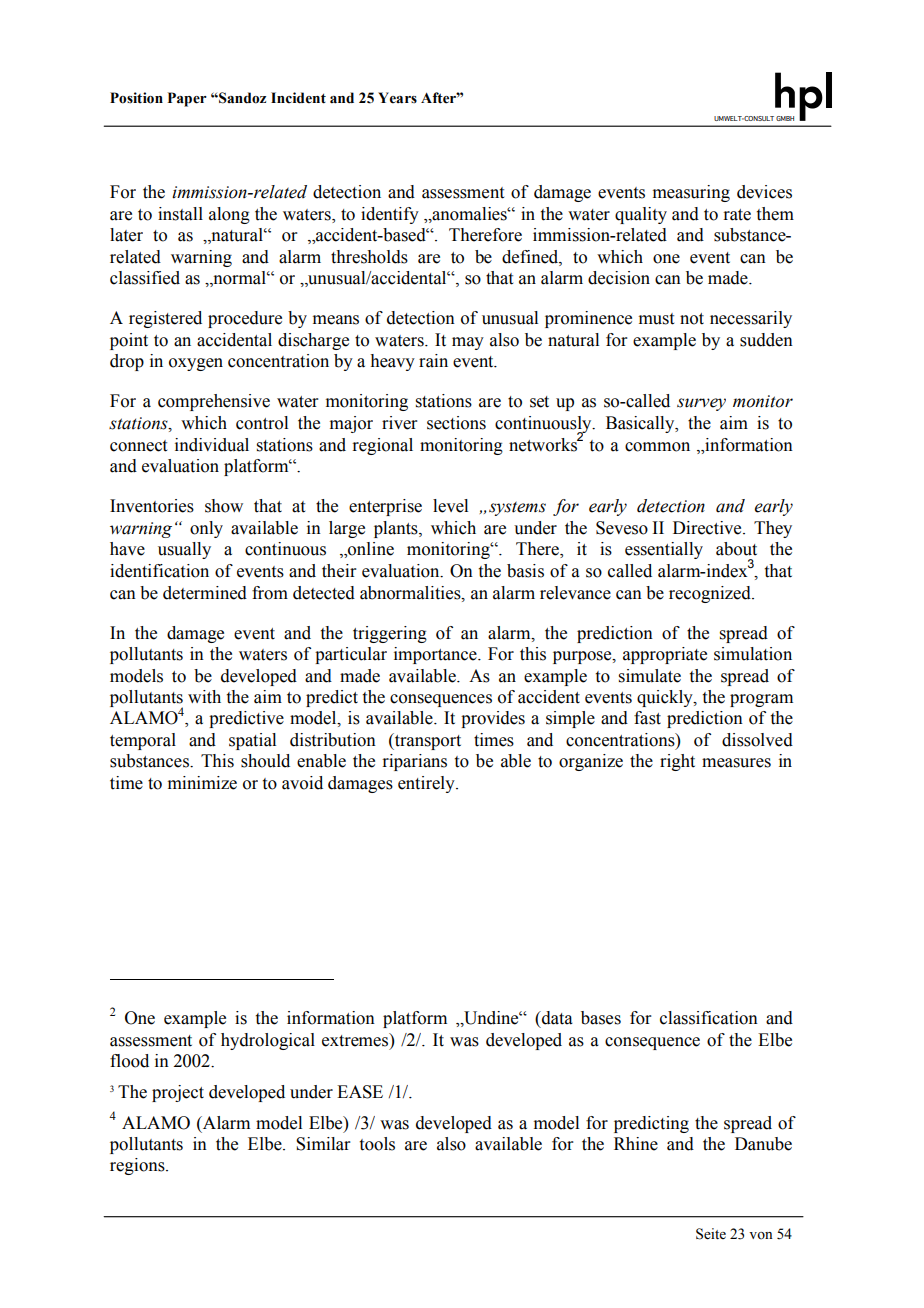 This document has width=924, height=1308. Describe the element at coordinates (711, 1234) in the document. I see `Seite` at that location.
